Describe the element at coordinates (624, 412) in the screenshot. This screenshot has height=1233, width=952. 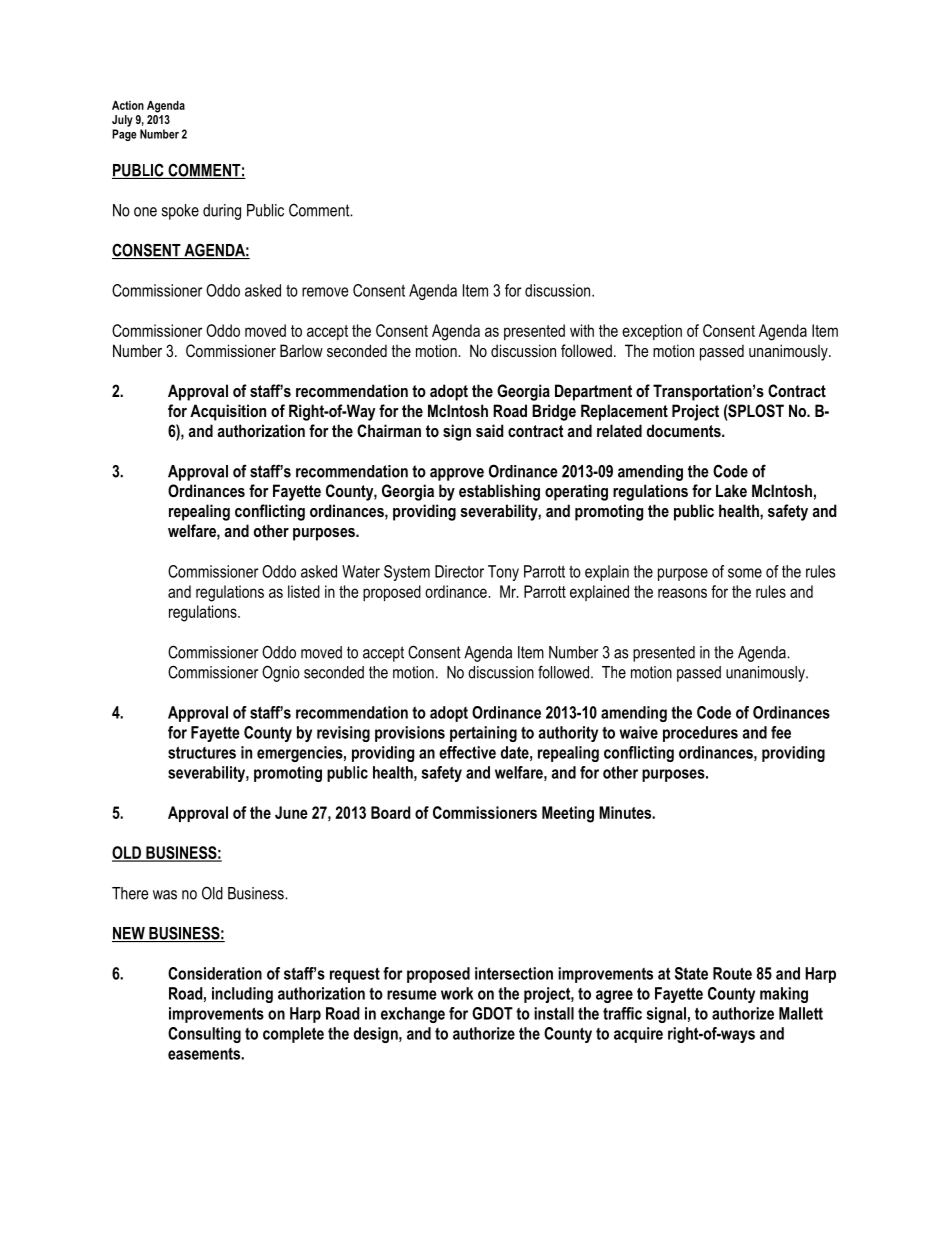
I see `Replacement` at that location.
